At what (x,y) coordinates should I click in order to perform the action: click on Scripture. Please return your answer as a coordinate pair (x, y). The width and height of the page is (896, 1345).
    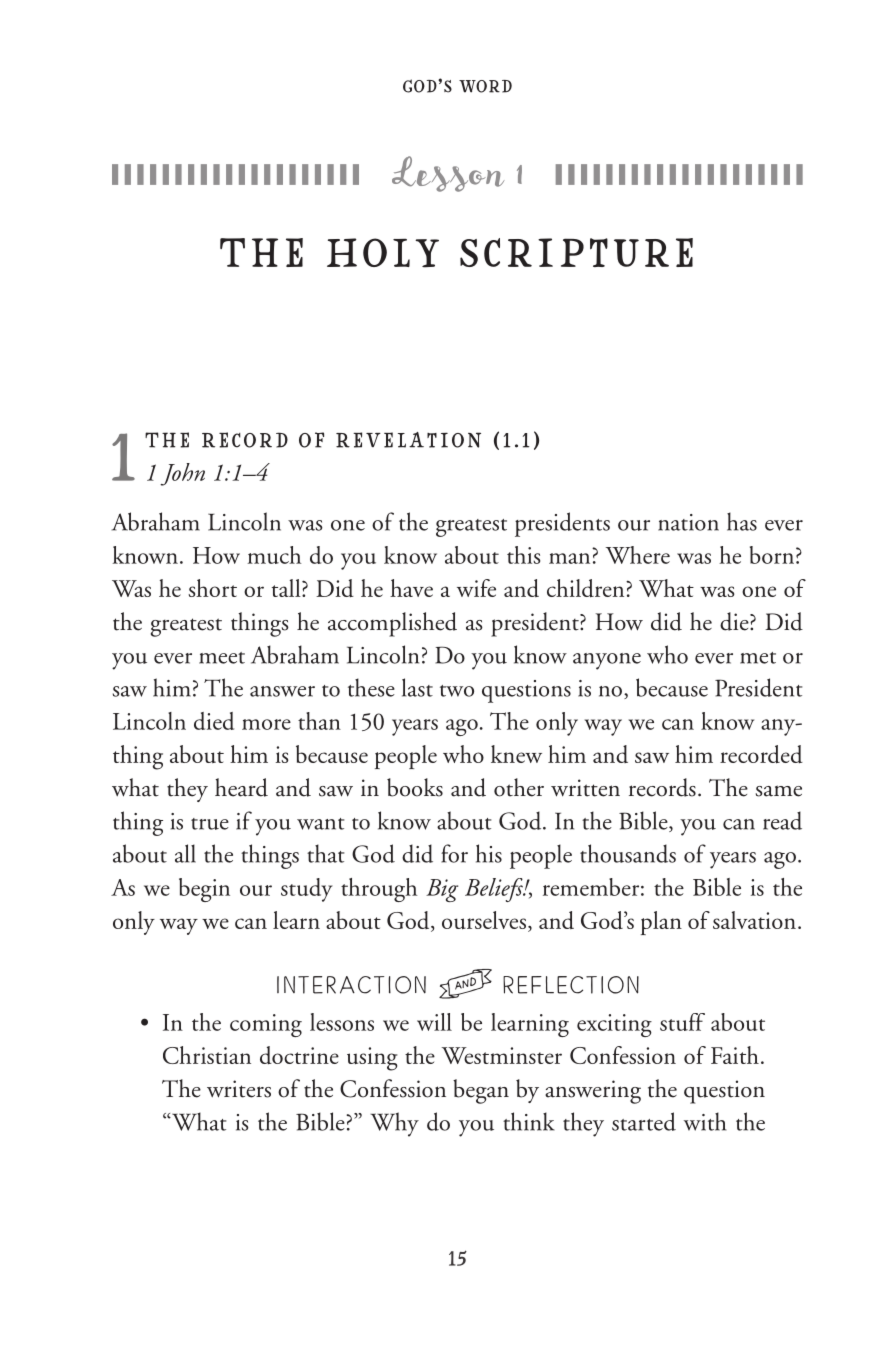
    Looking at the image, I should click on (576, 252).
